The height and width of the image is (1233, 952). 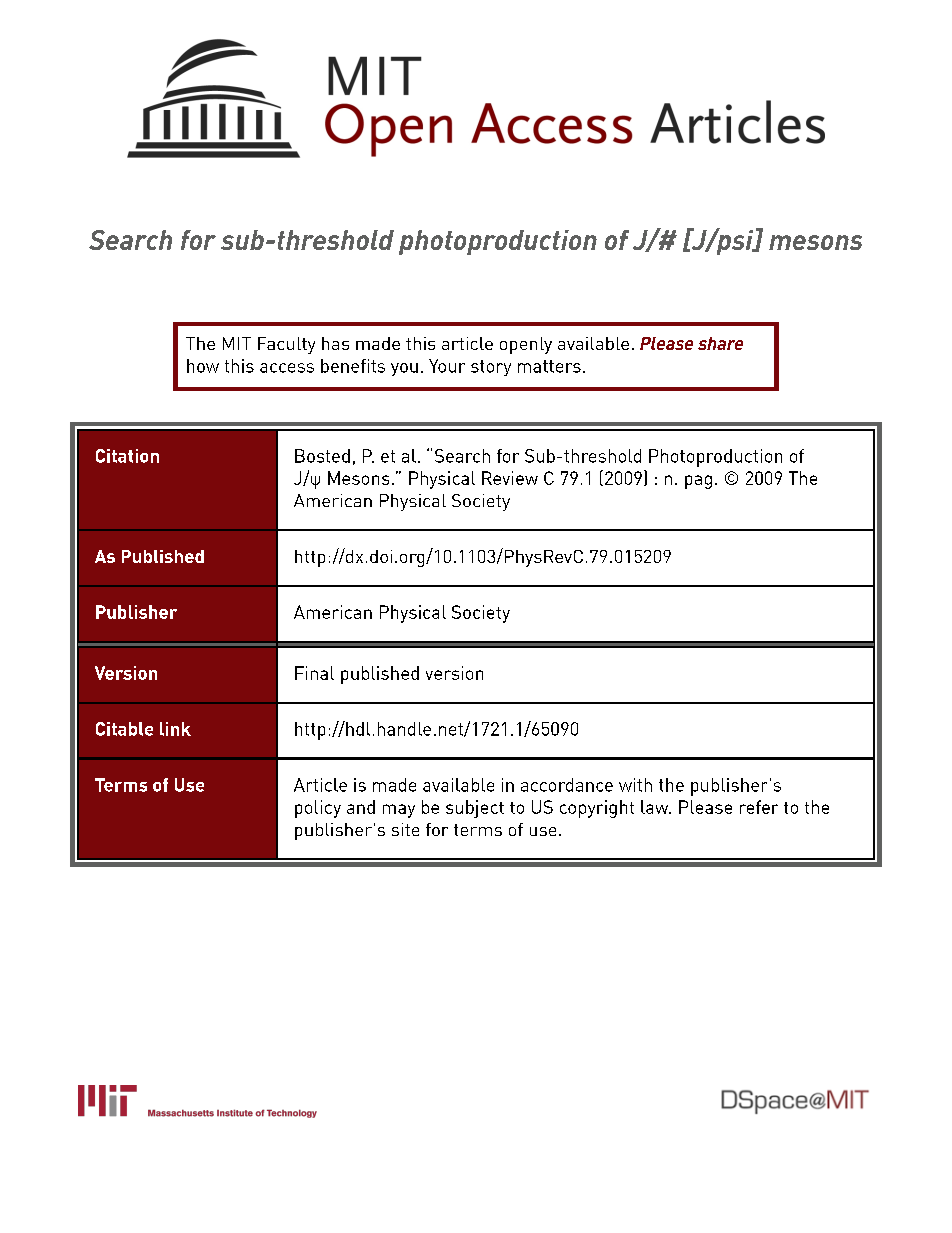 I want to click on how, so click(x=203, y=366).
